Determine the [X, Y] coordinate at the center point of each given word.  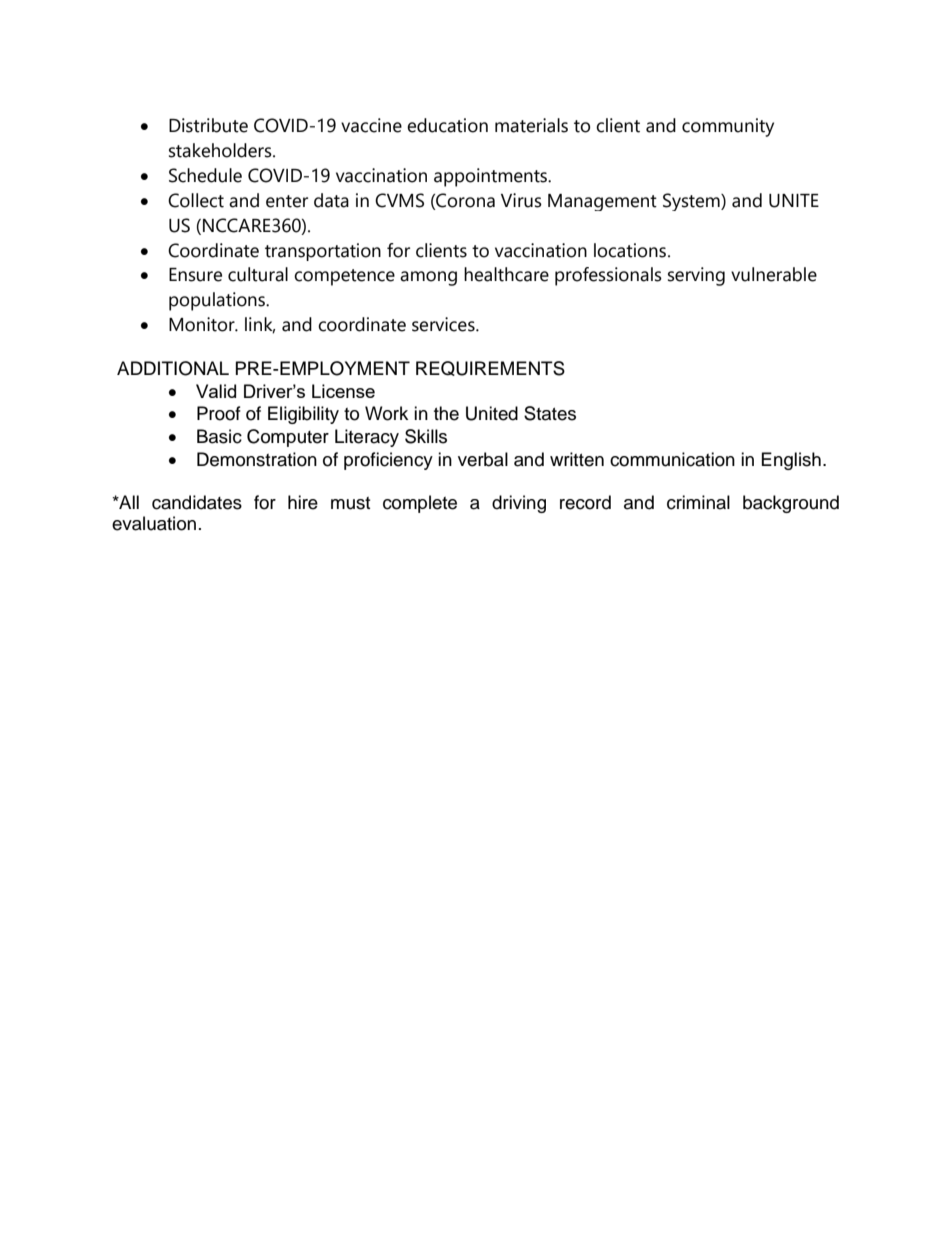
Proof [219, 413]
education [447, 125]
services [444, 324]
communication [672, 459]
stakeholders [221, 150]
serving [696, 276]
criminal [698, 502]
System [692, 202]
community [728, 127]
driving [519, 504]
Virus [521, 200]
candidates [197, 502]
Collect [196, 200]
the [446, 413]
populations [218, 301]
